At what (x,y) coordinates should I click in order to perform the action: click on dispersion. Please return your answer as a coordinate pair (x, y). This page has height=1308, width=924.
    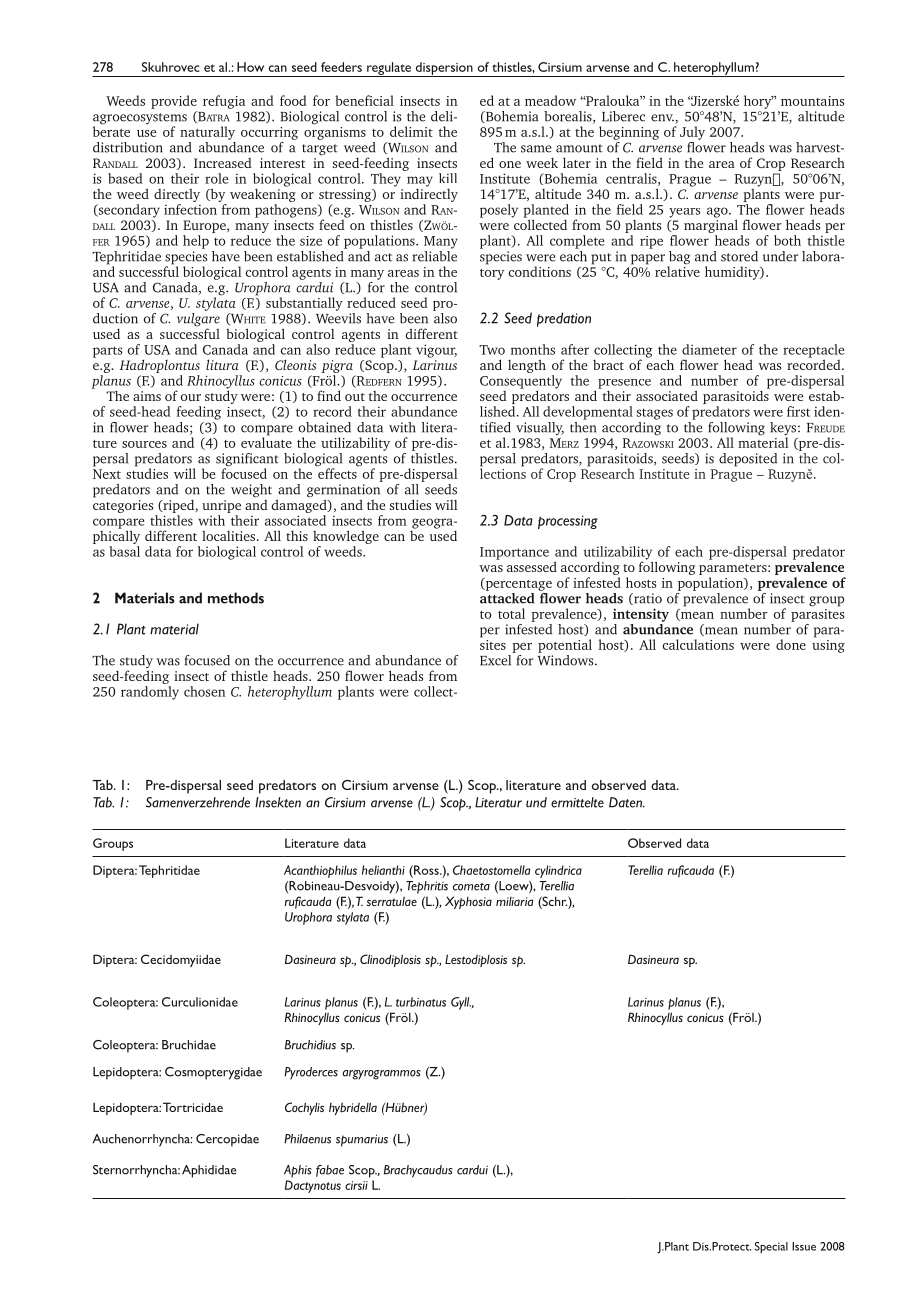
    Looking at the image, I should click on (444, 69).
